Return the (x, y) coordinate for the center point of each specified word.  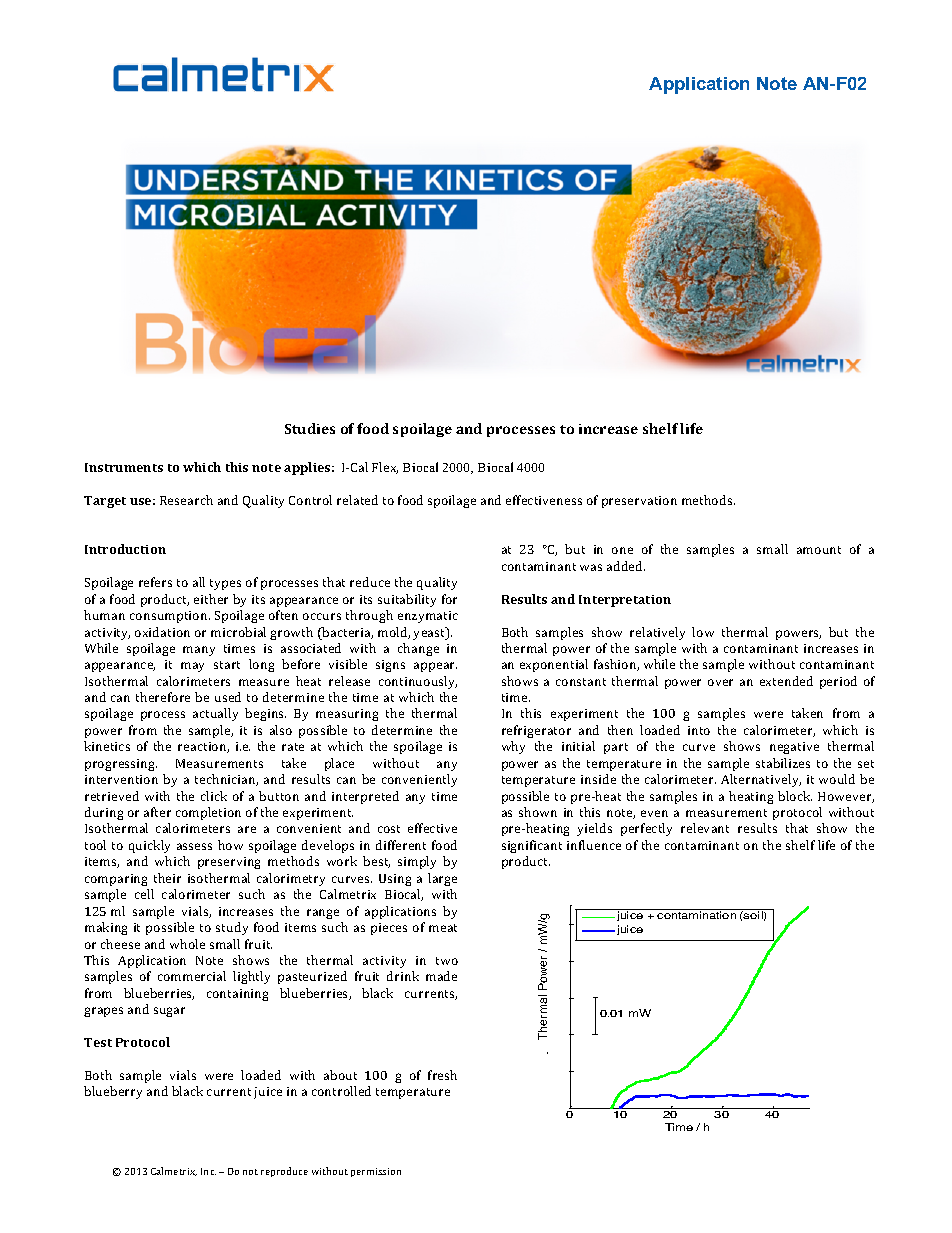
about (340, 1075)
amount (819, 550)
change (418, 649)
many (199, 651)
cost (389, 829)
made (441, 976)
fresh (442, 1075)
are (247, 829)
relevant (705, 828)
